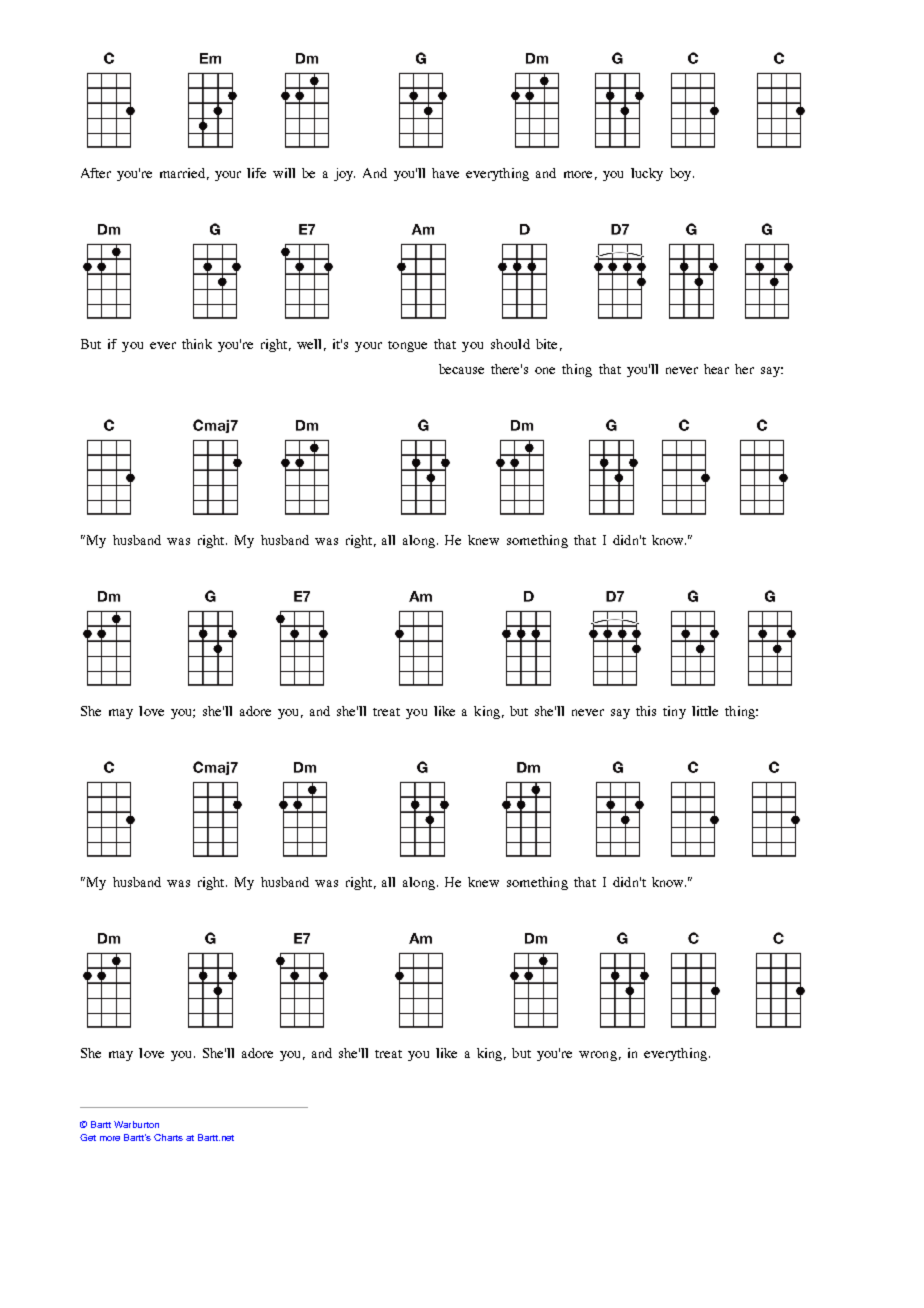 This image has height=1308, width=924. I want to click on Charts, so click(168, 1137).
